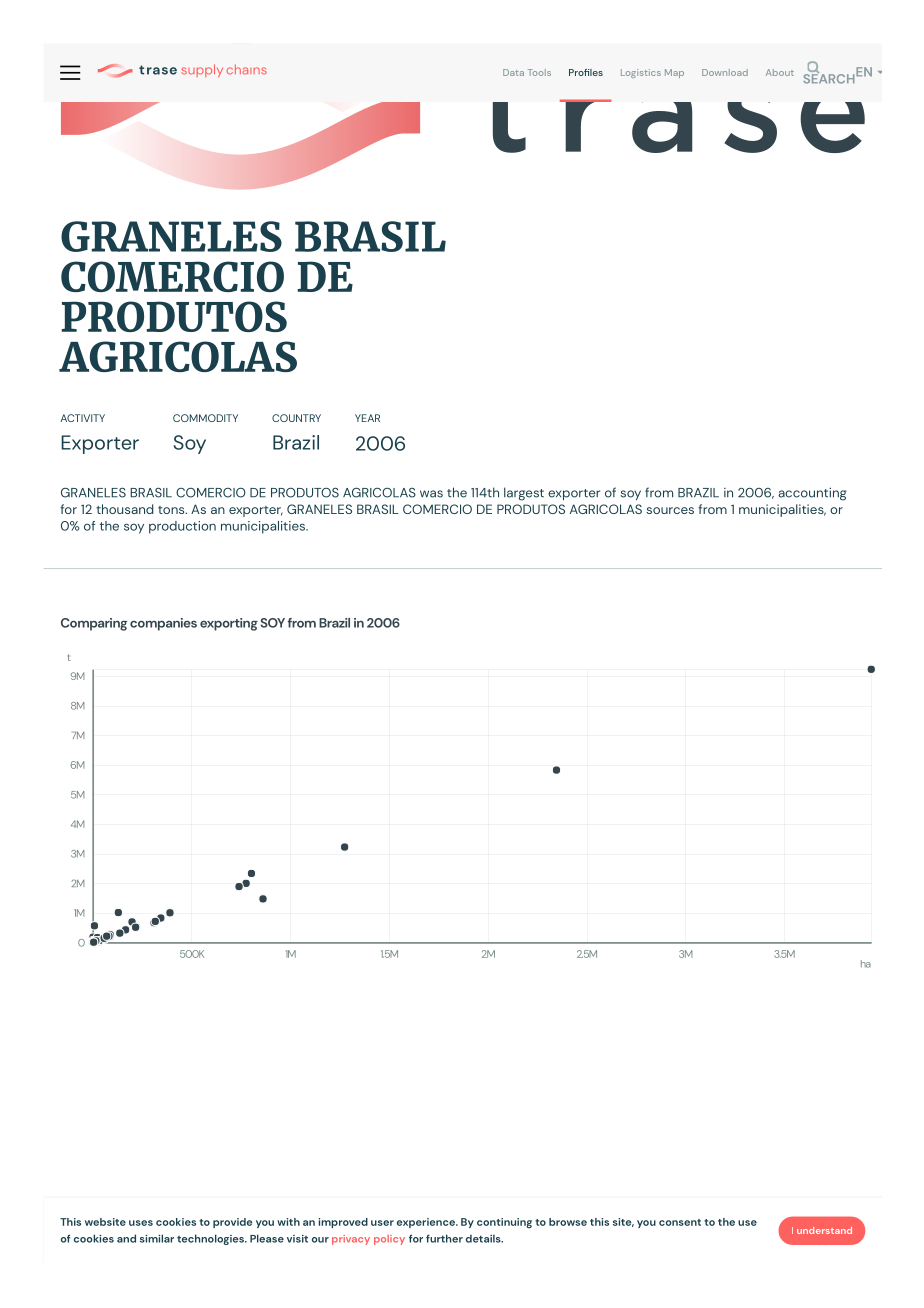  Describe the element at coordinates (431, 494) in the screenshot. I see `was` at that location.
